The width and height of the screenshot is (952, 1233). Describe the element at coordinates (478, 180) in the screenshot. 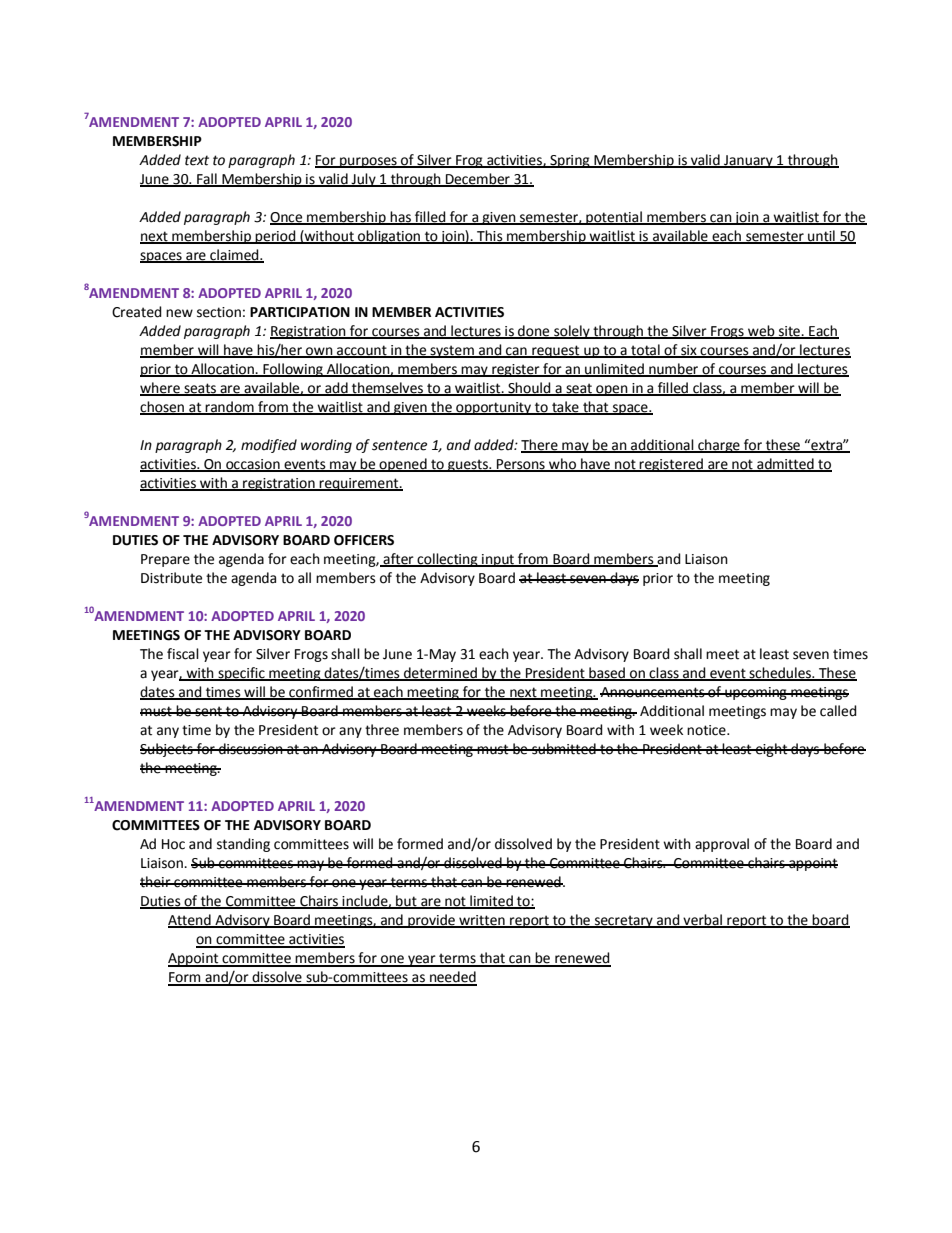

I see `December` at that location.
